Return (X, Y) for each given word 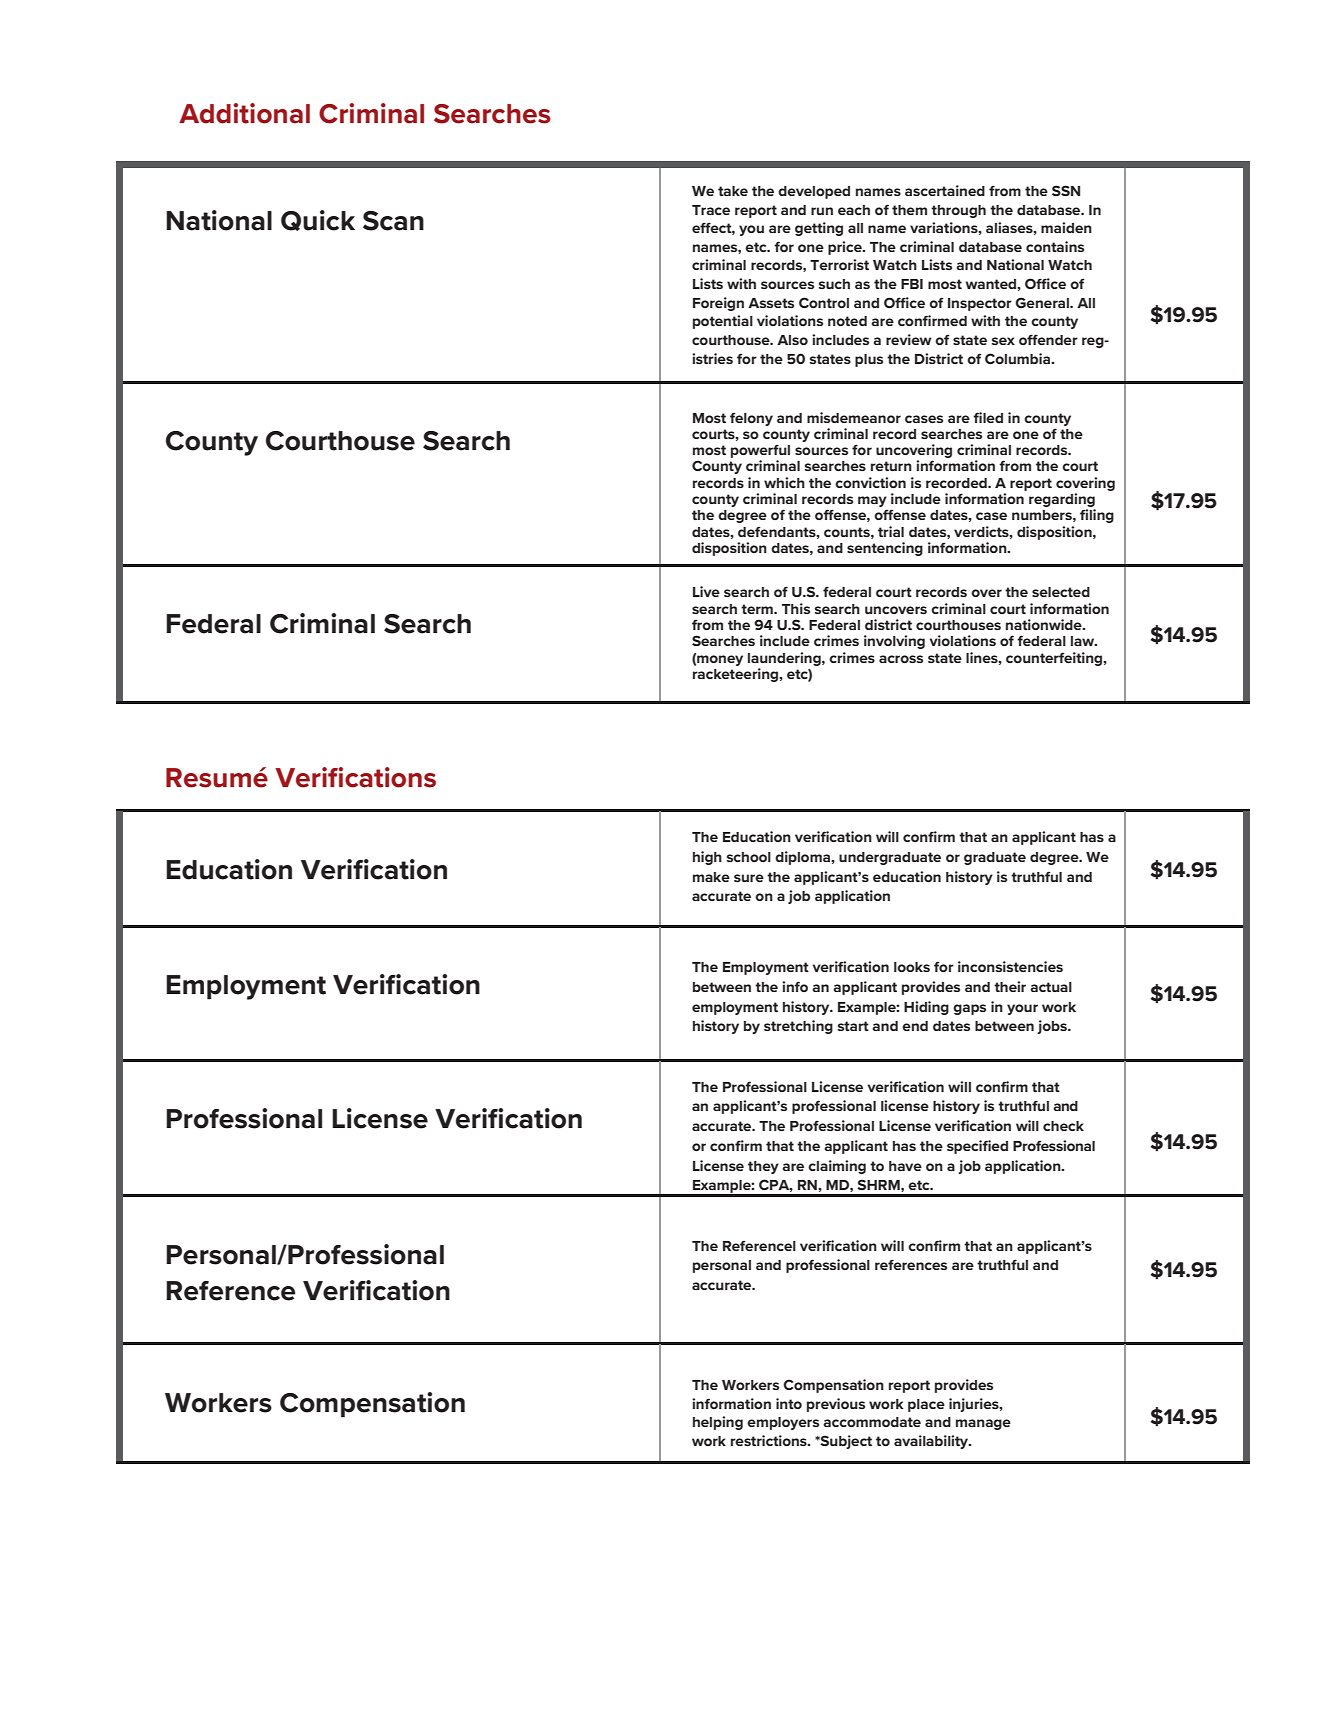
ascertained (945, 190)
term (758, 609)
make (711, 877)
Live (706, 591)
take (733, 191)
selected (1061, 592)
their (1010, 986)
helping (718, 1423)
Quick (318, 220)
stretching (798, 1027)
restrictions (770, 1440)
